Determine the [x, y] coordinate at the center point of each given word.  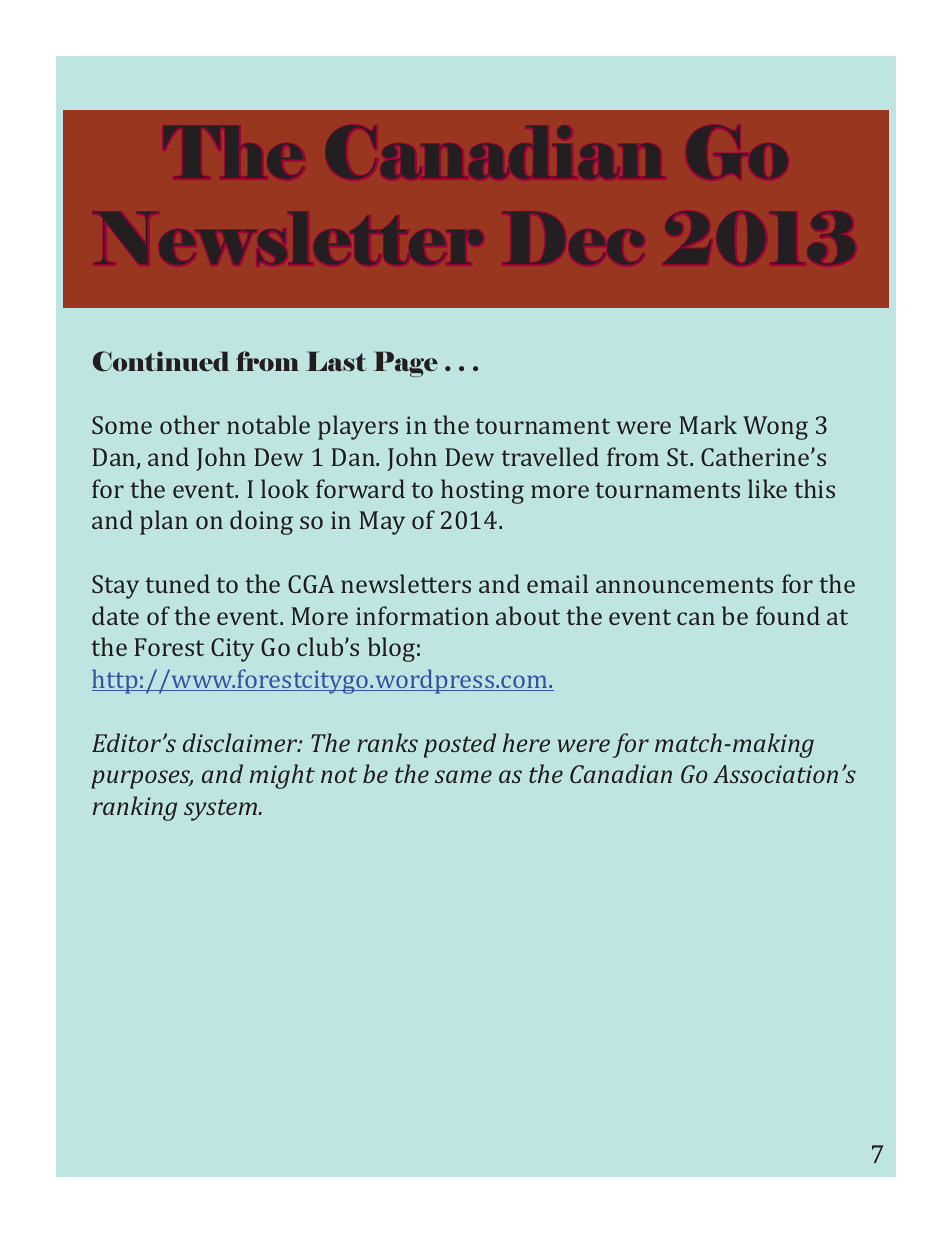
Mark [708, 424]
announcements [684, 585]
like [767, 488]
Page [406, 364]
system [221, 810]
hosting [482, 491]
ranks [387, 742]
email [557, 583]
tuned [177, 583]
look [285, 488]
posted [460, 745]
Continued [161, 361]
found [788, 615]
